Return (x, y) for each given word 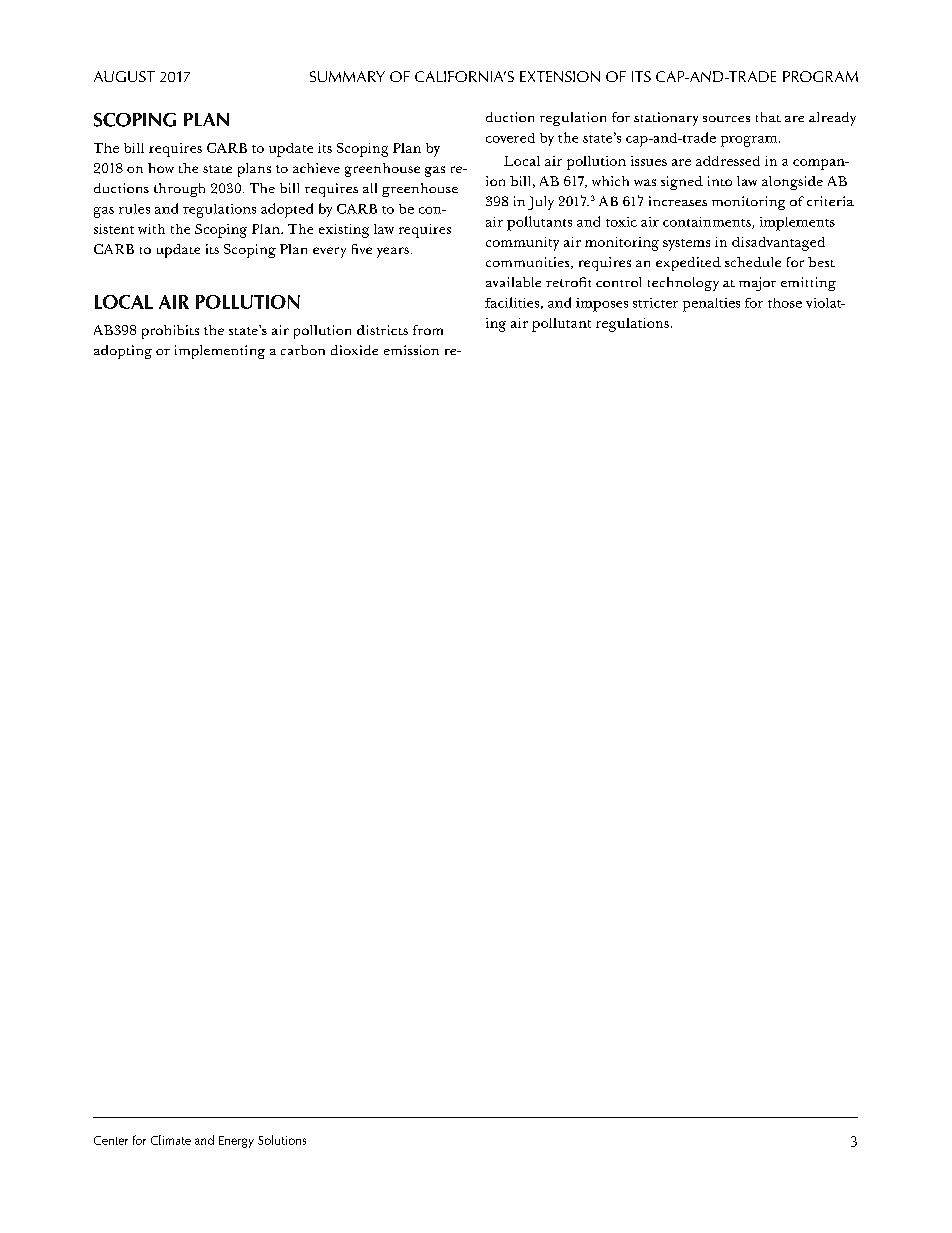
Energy (236, 1142)
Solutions (282, 1140)
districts (382, 330)
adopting (123, 352)
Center (111, 1140)
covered (510, 138)
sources (726, 119)
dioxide (354, 350)
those (785, 303)
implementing (220, 352)
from (428, 330)
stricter (655, 303)
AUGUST (124, 76)
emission (411, 350)
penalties (711, 305)
